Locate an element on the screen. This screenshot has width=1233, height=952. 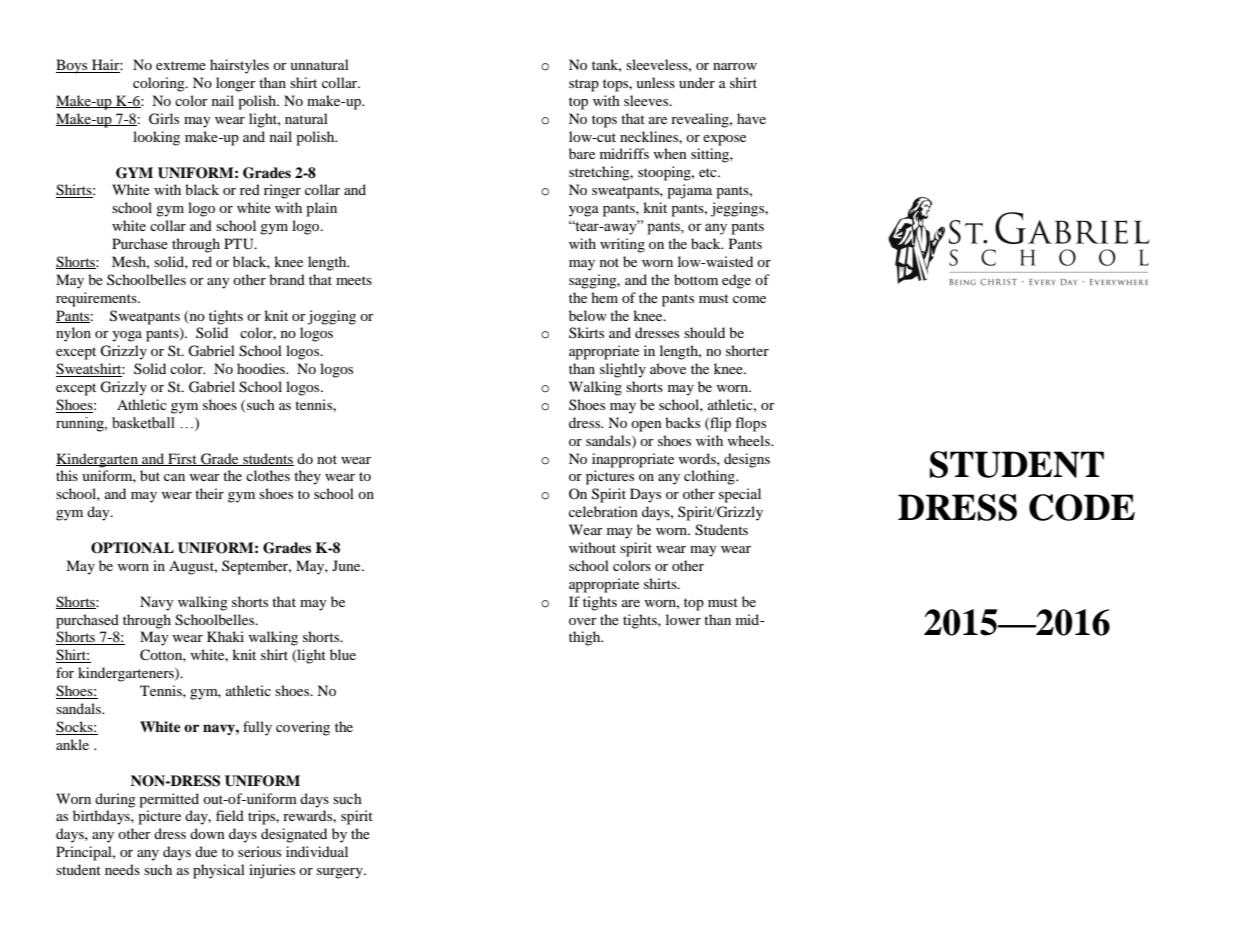
lower is located at coordinates (683, 619).
